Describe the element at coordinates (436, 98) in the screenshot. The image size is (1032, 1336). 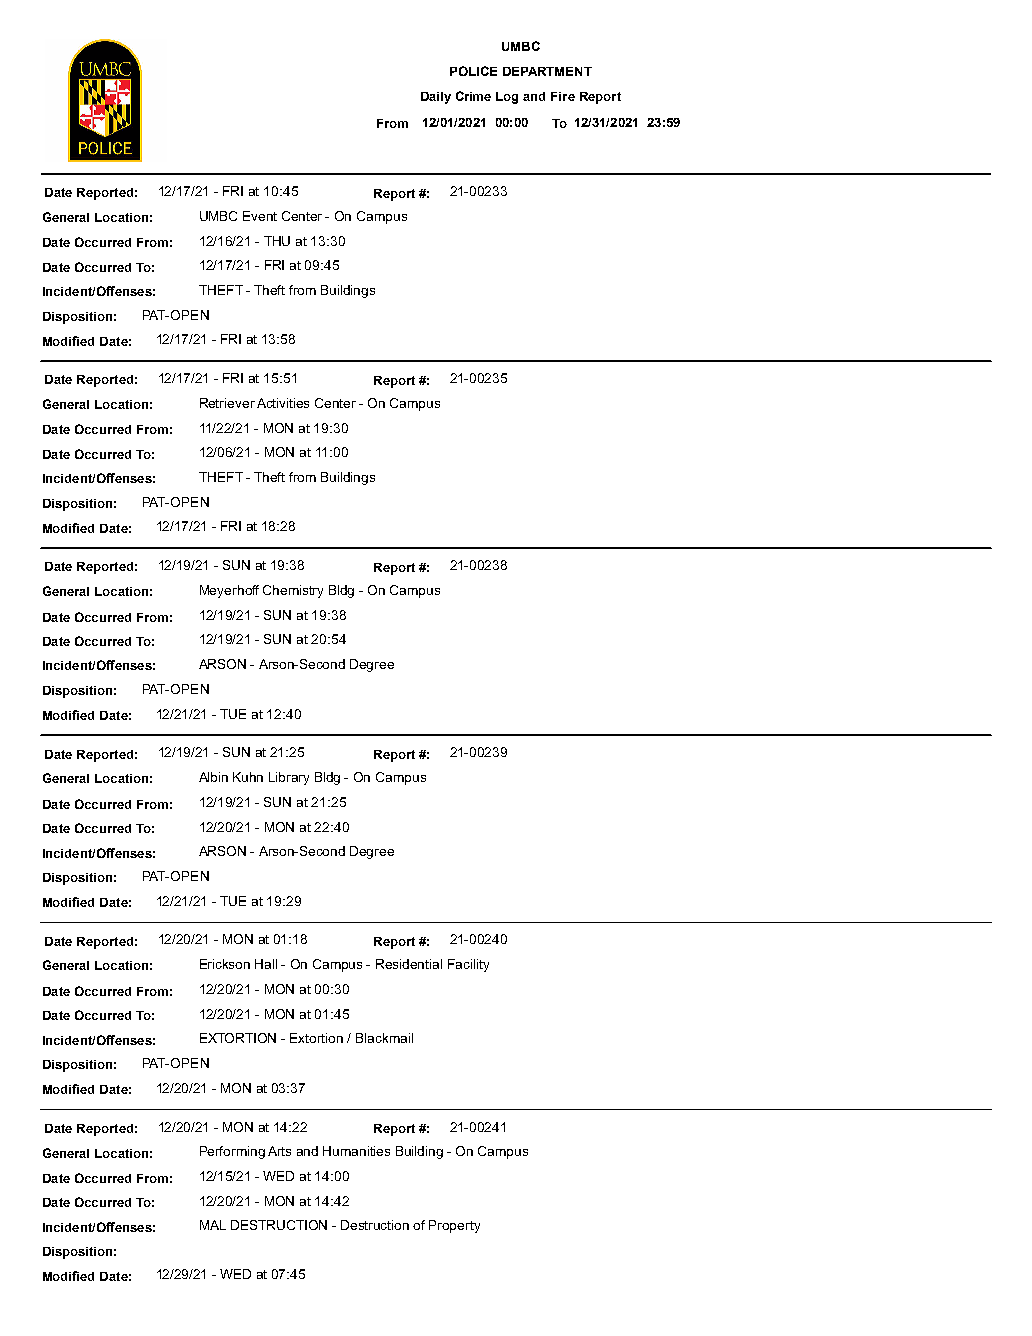
I see `Daily` at that location.
